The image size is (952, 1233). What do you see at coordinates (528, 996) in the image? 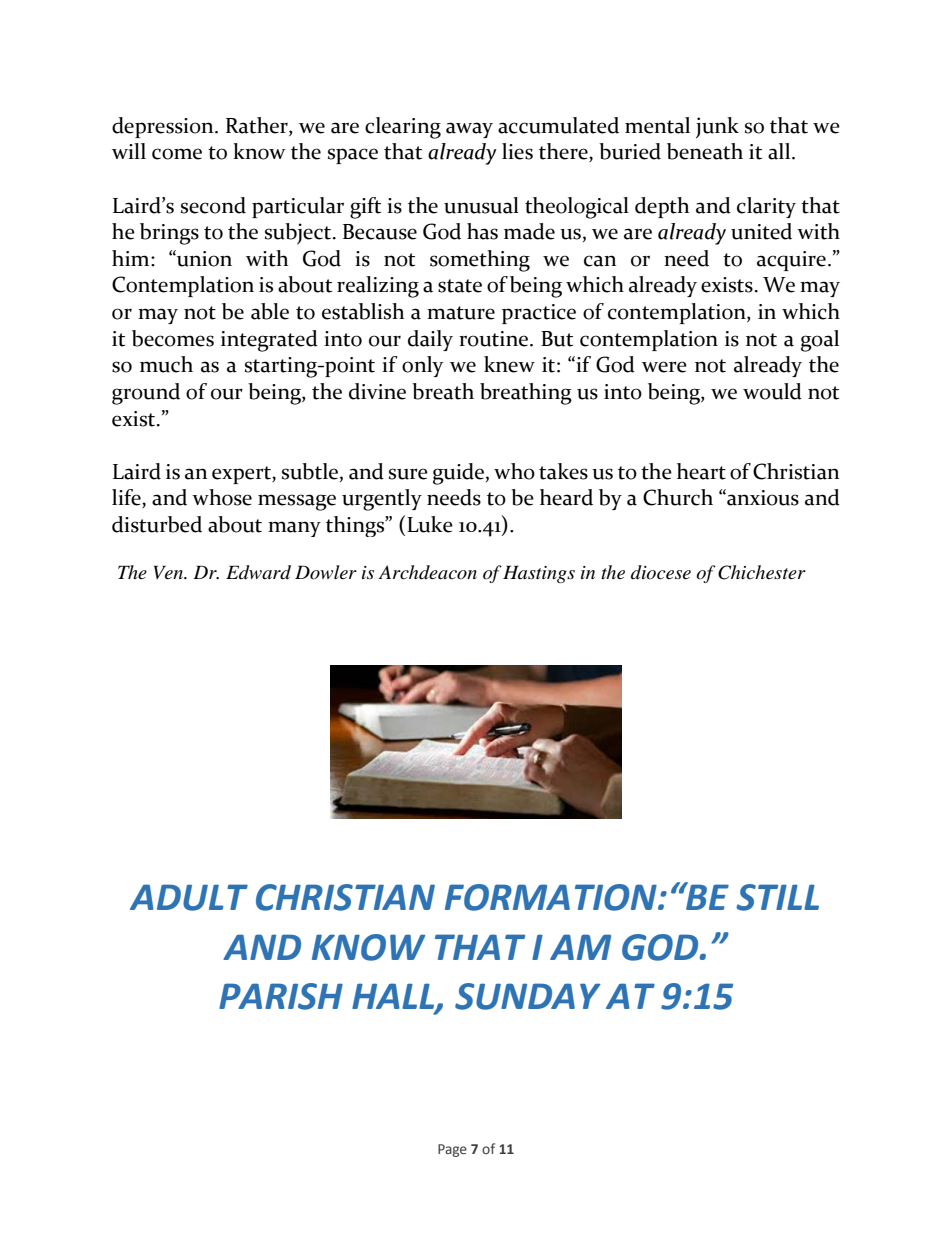
I see `SUNDAY` at bounding box center [528, 996].
